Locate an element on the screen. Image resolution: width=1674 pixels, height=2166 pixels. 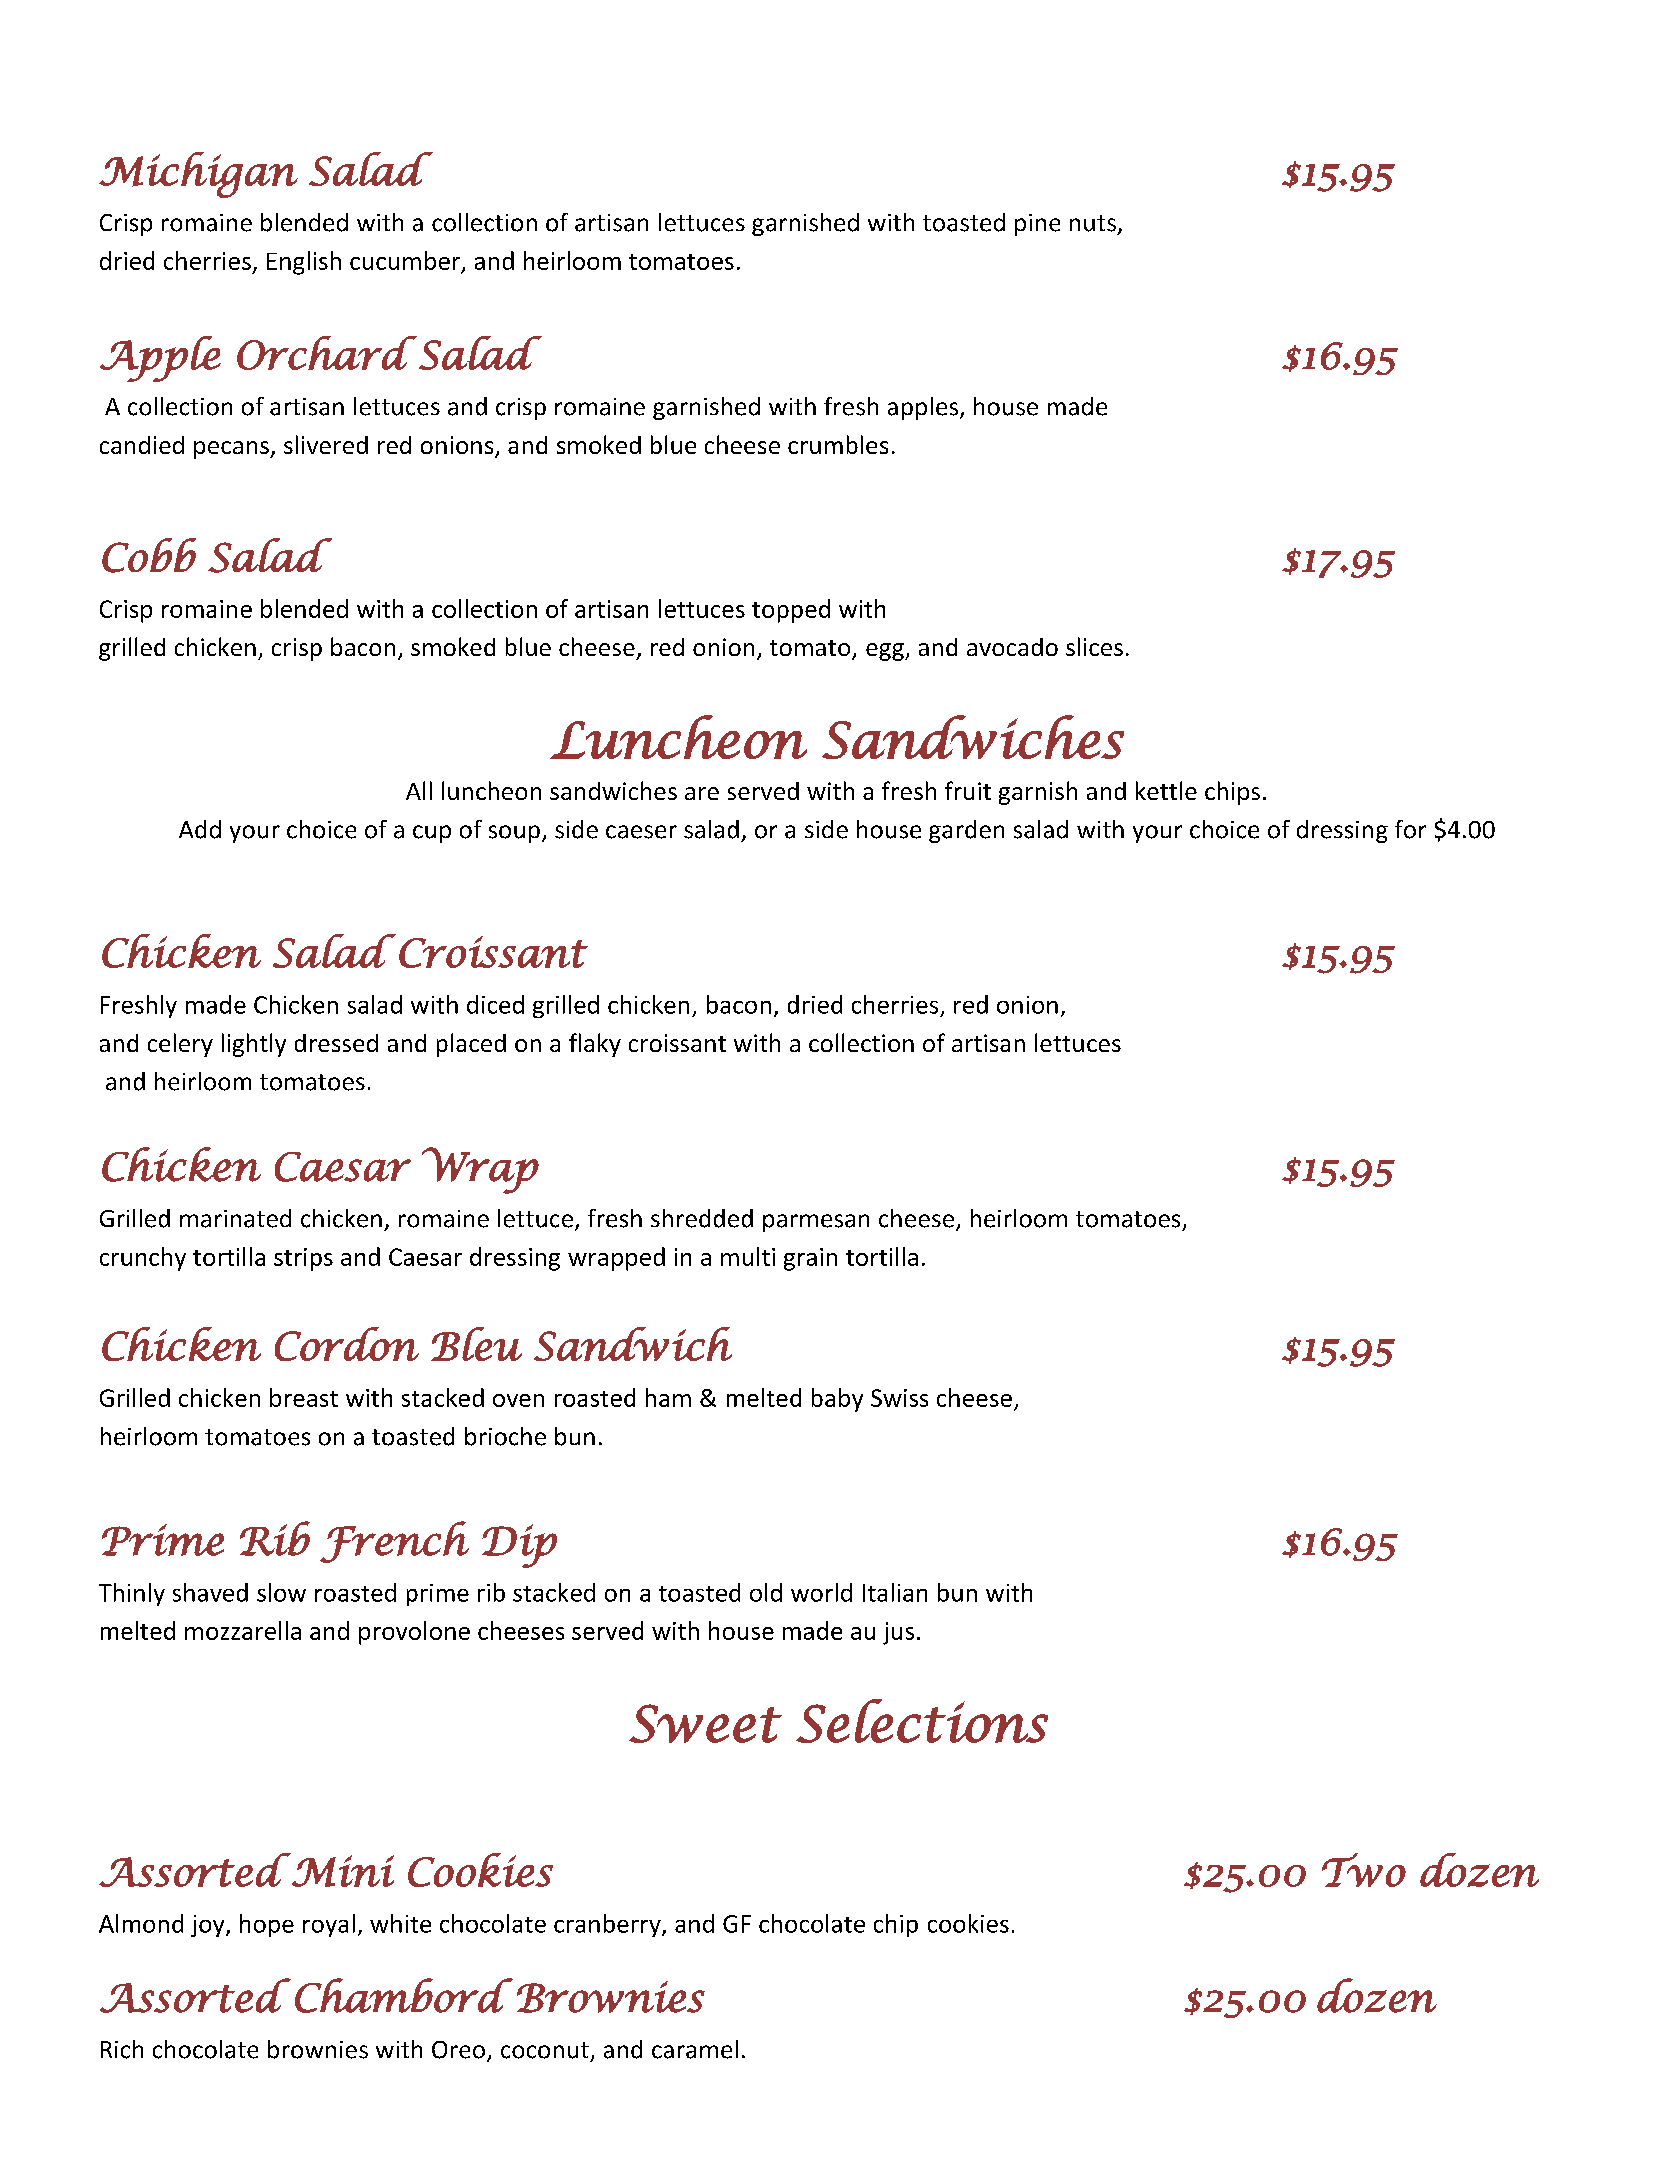
English is located at coordinates (304, 263).
